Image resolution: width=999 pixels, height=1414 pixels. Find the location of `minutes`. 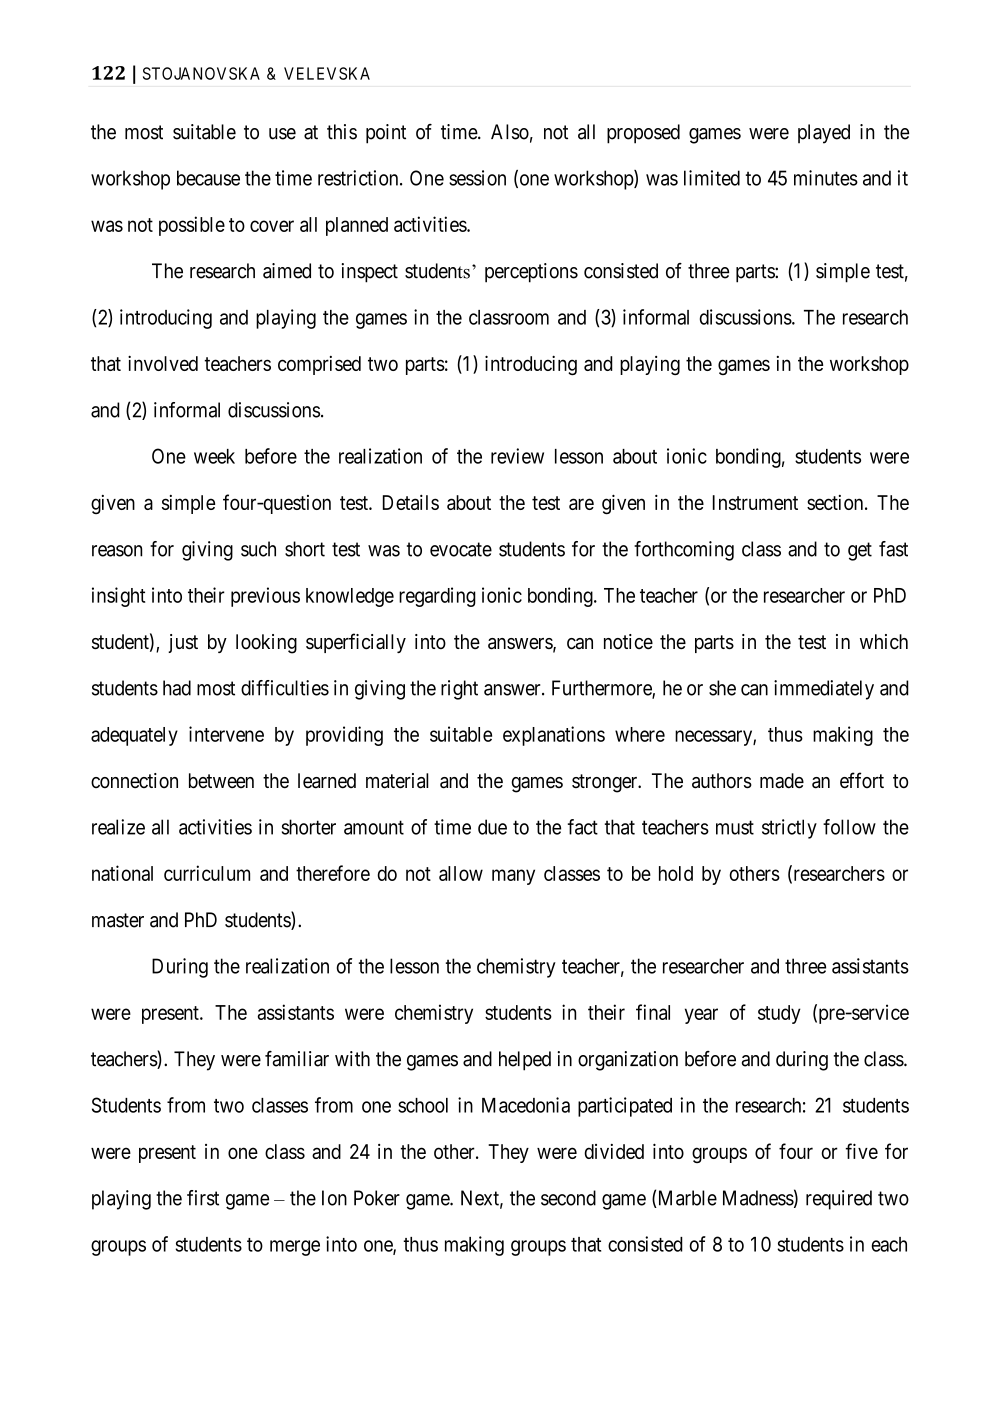

minutes is located at coordinates (826, 178).
